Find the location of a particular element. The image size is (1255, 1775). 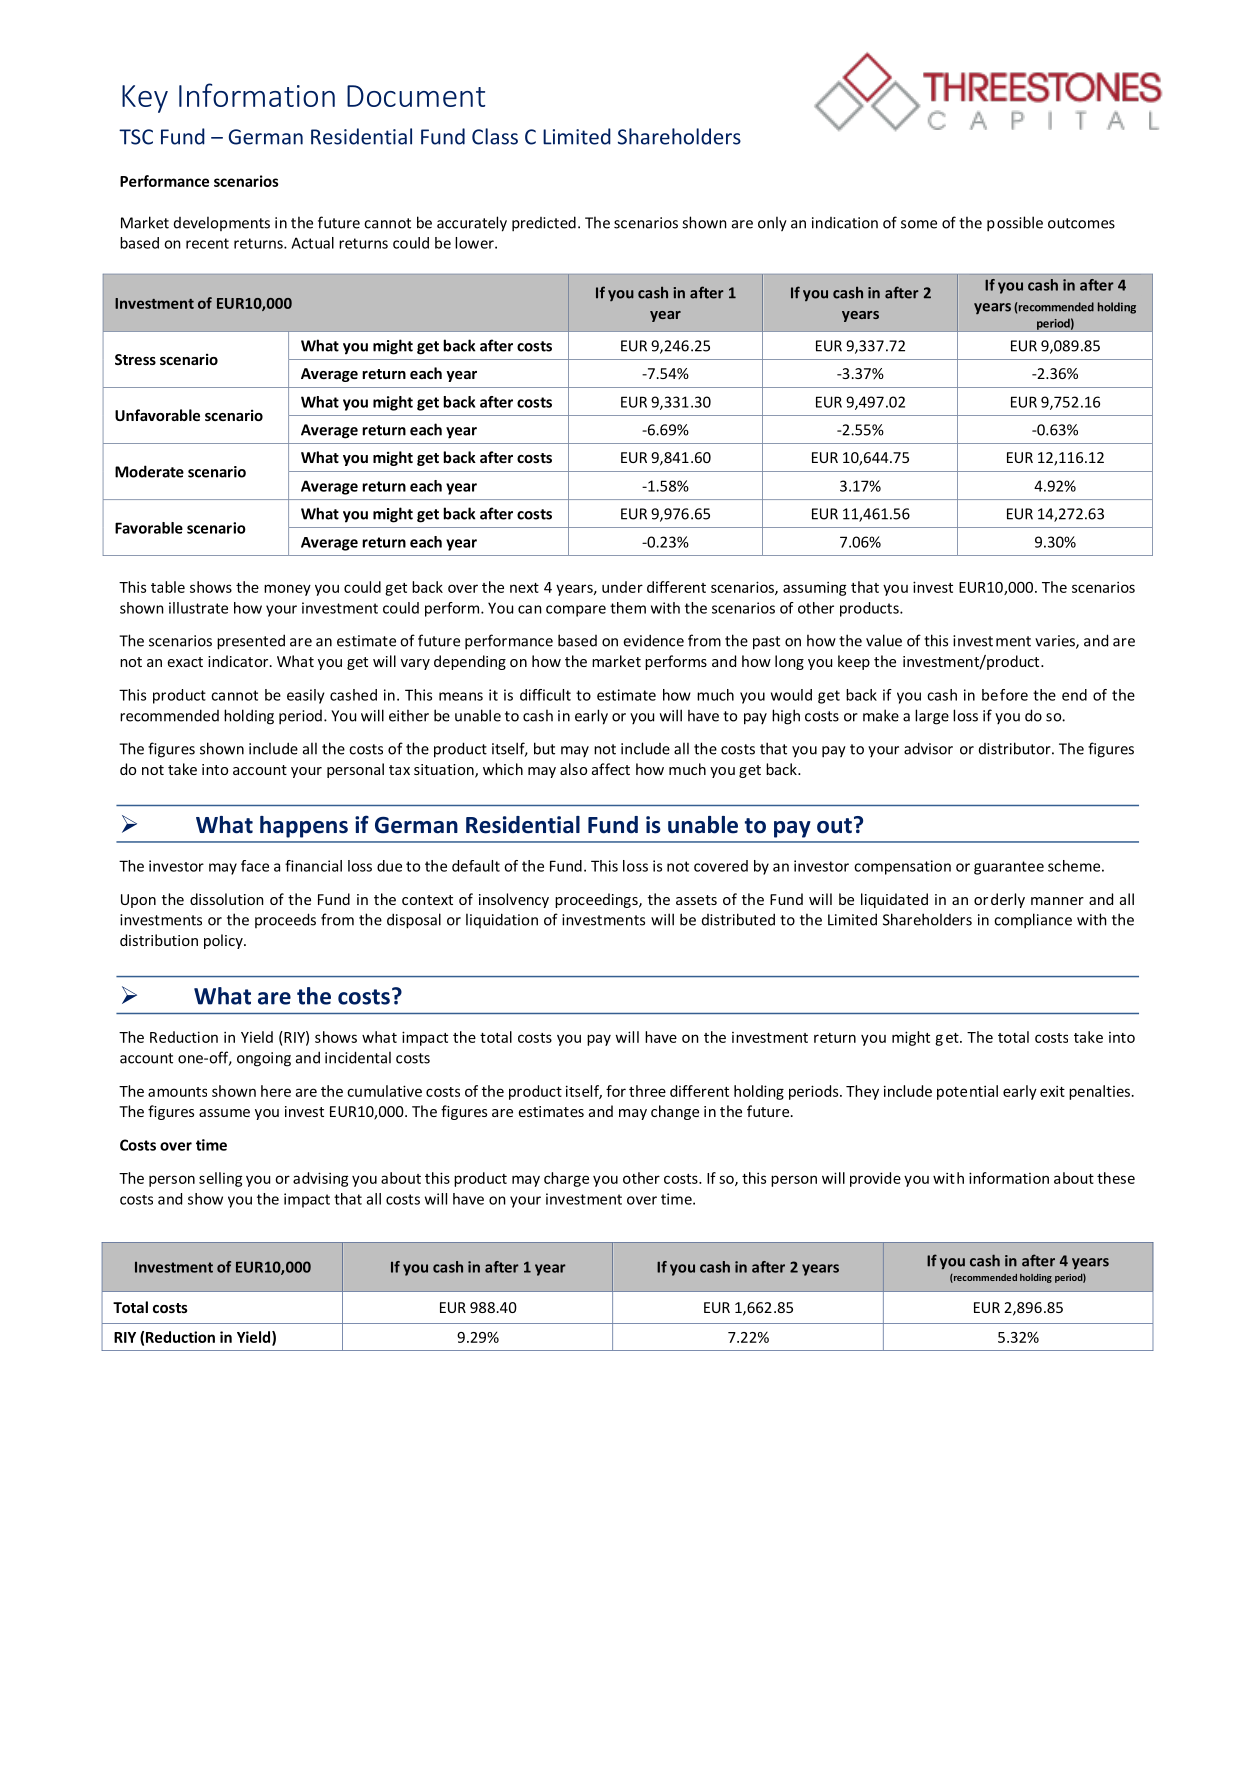

before is located at coordinates (1005, 695).
